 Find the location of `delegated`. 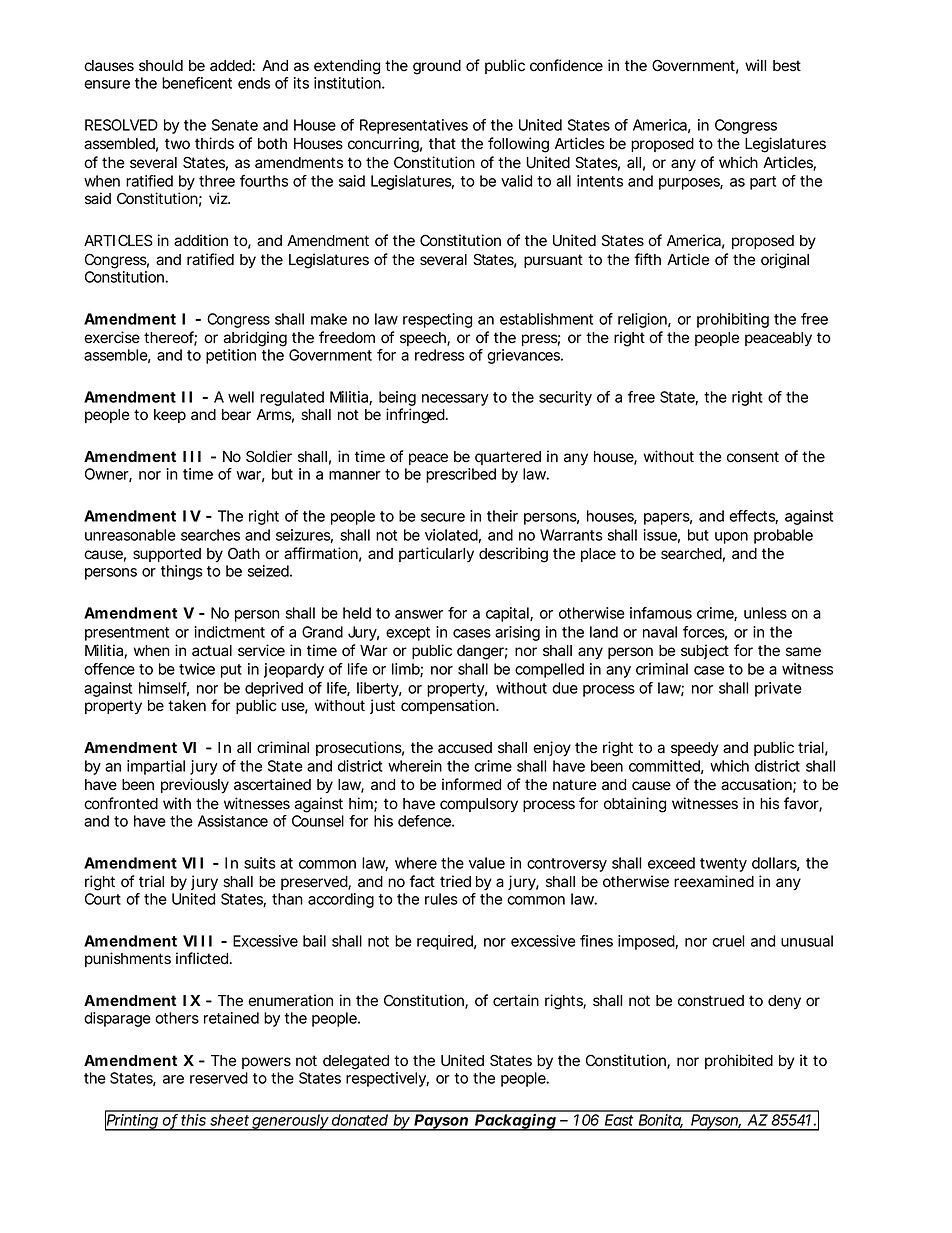

delegated is located at coordinates (356, 1062).
